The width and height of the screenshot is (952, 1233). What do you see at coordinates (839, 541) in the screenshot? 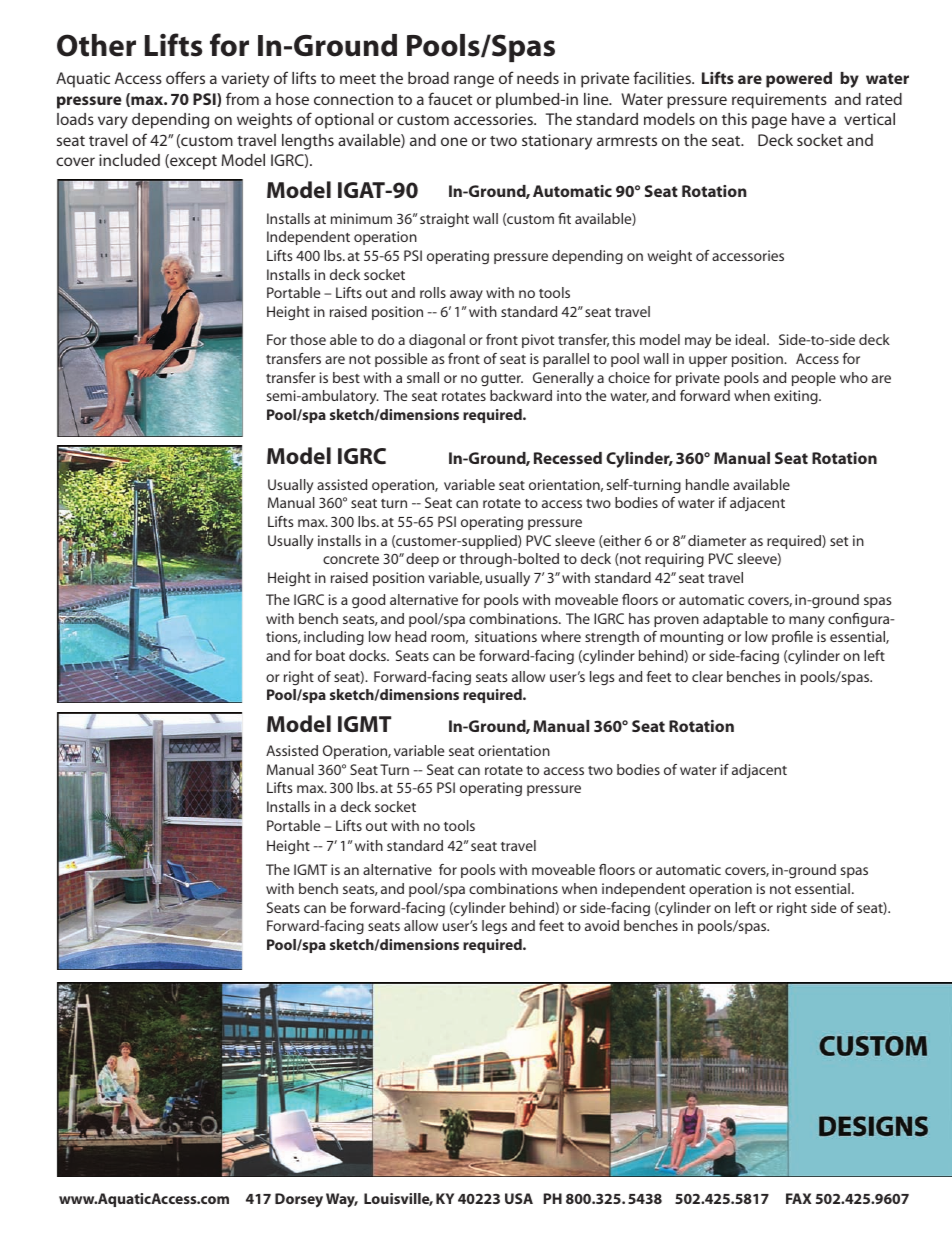
I see `set` at bounding box center [839, 541].
